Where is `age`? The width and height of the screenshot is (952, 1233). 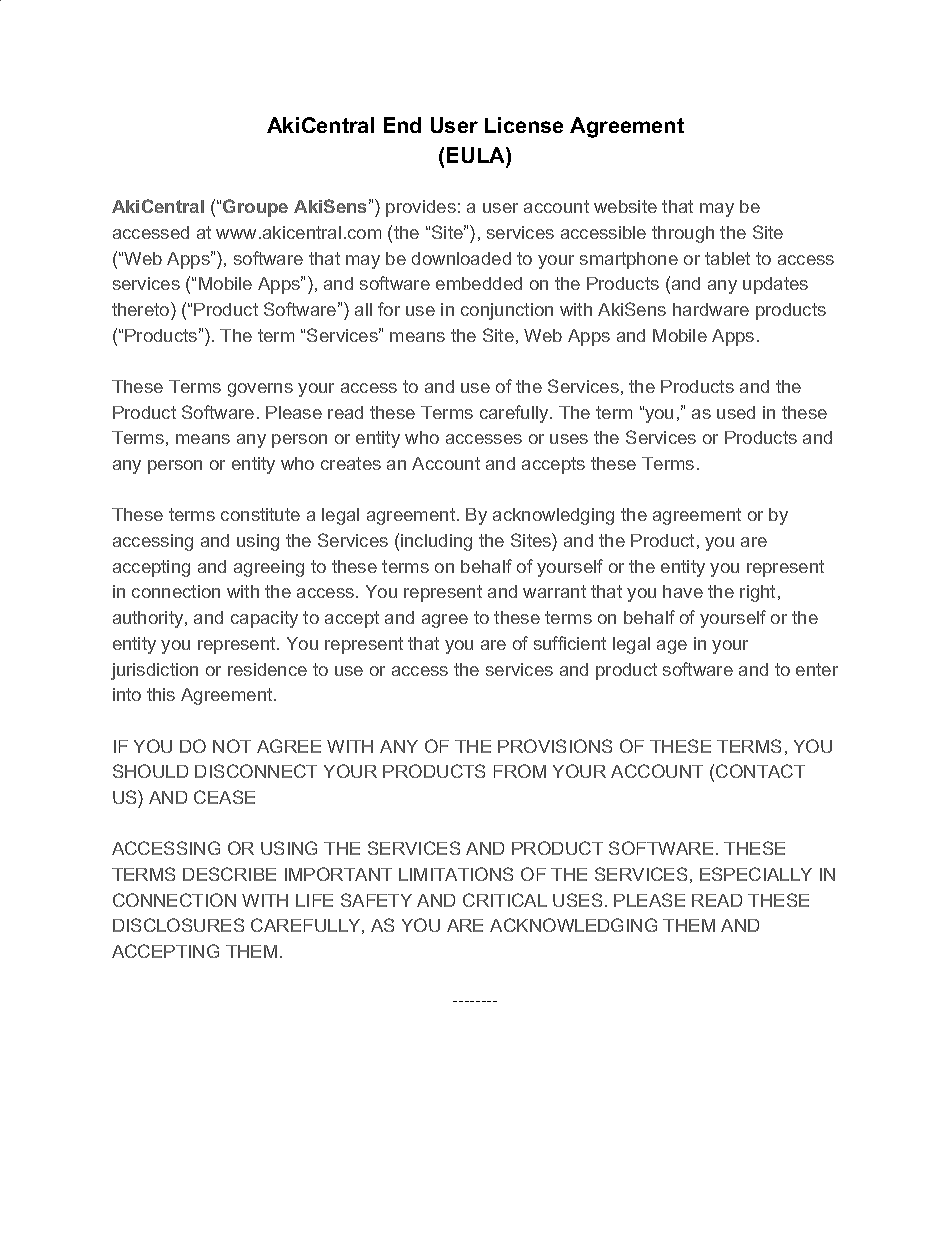 age is located at coordinates (672, 647).
